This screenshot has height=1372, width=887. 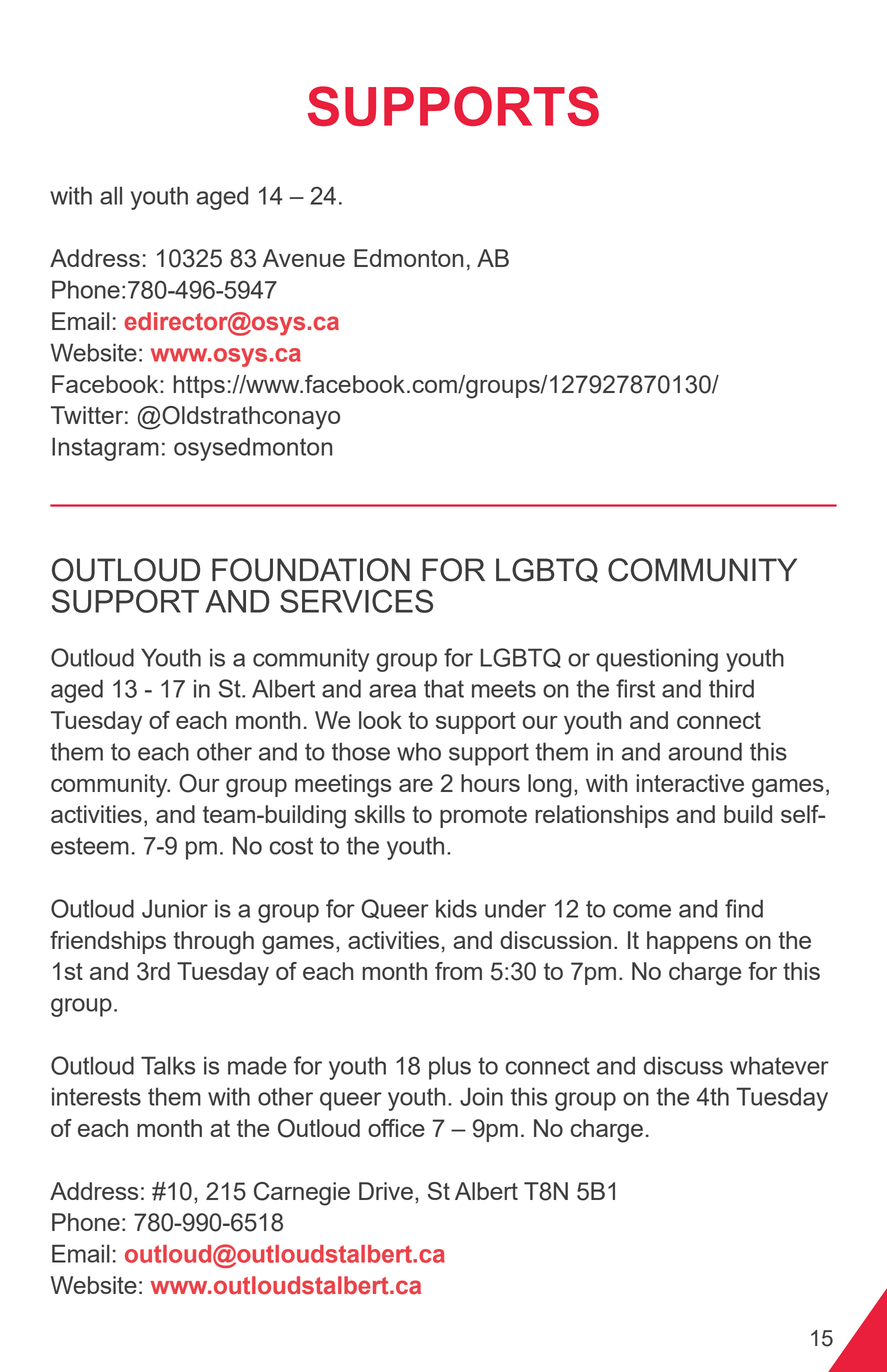 I want to click on Junior, so click(x=175, y=908).
